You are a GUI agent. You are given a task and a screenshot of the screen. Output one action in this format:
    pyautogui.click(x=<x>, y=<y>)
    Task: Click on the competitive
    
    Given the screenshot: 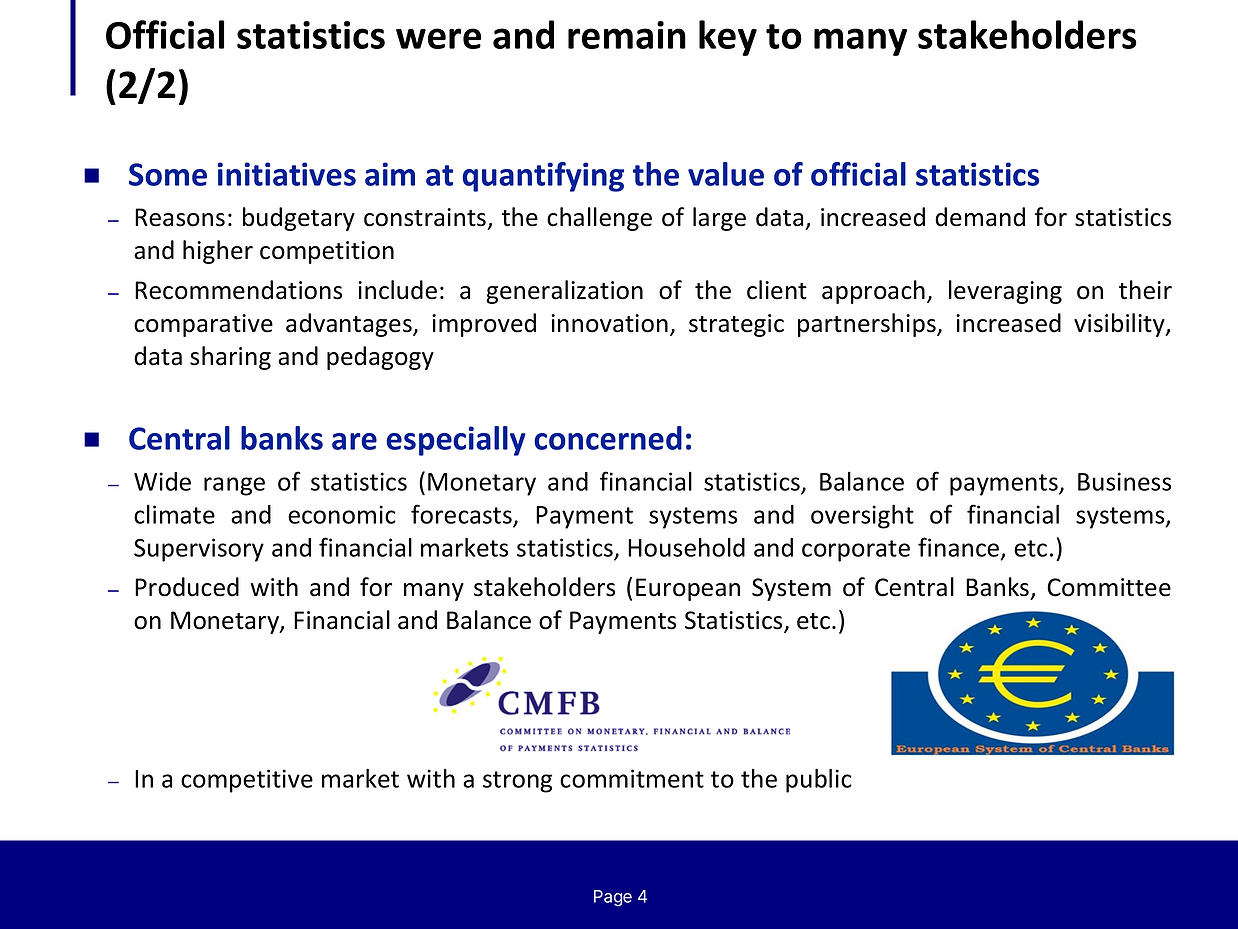 What is the action you would take?
    pyautogui.click(x=247, y=781)
